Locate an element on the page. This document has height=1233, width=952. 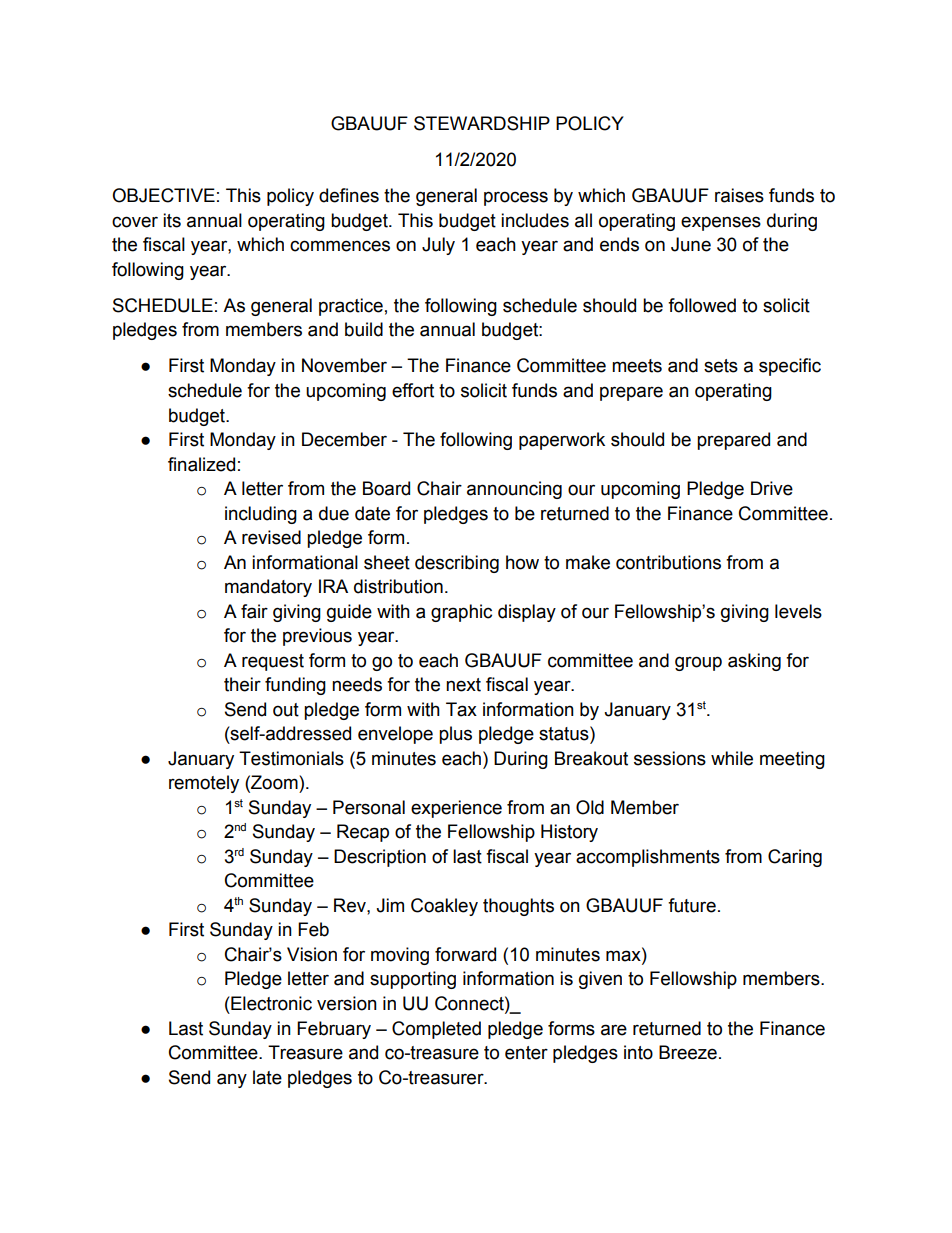
raises is located at coordinates (739, 195).
